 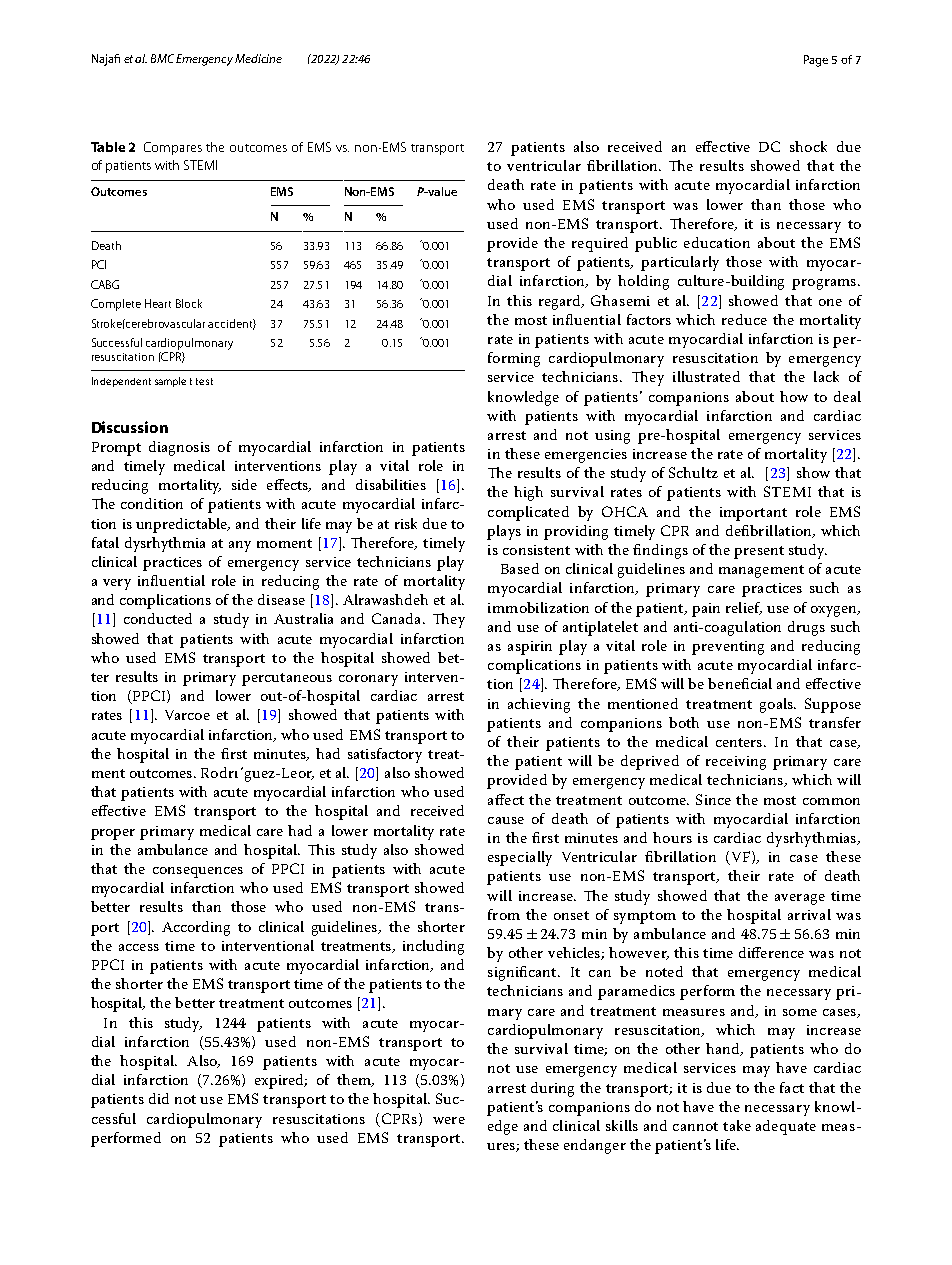 What do you see at coordinates (449, 1120) in the document?
I see `were` at bounding box center [449, 1120].
